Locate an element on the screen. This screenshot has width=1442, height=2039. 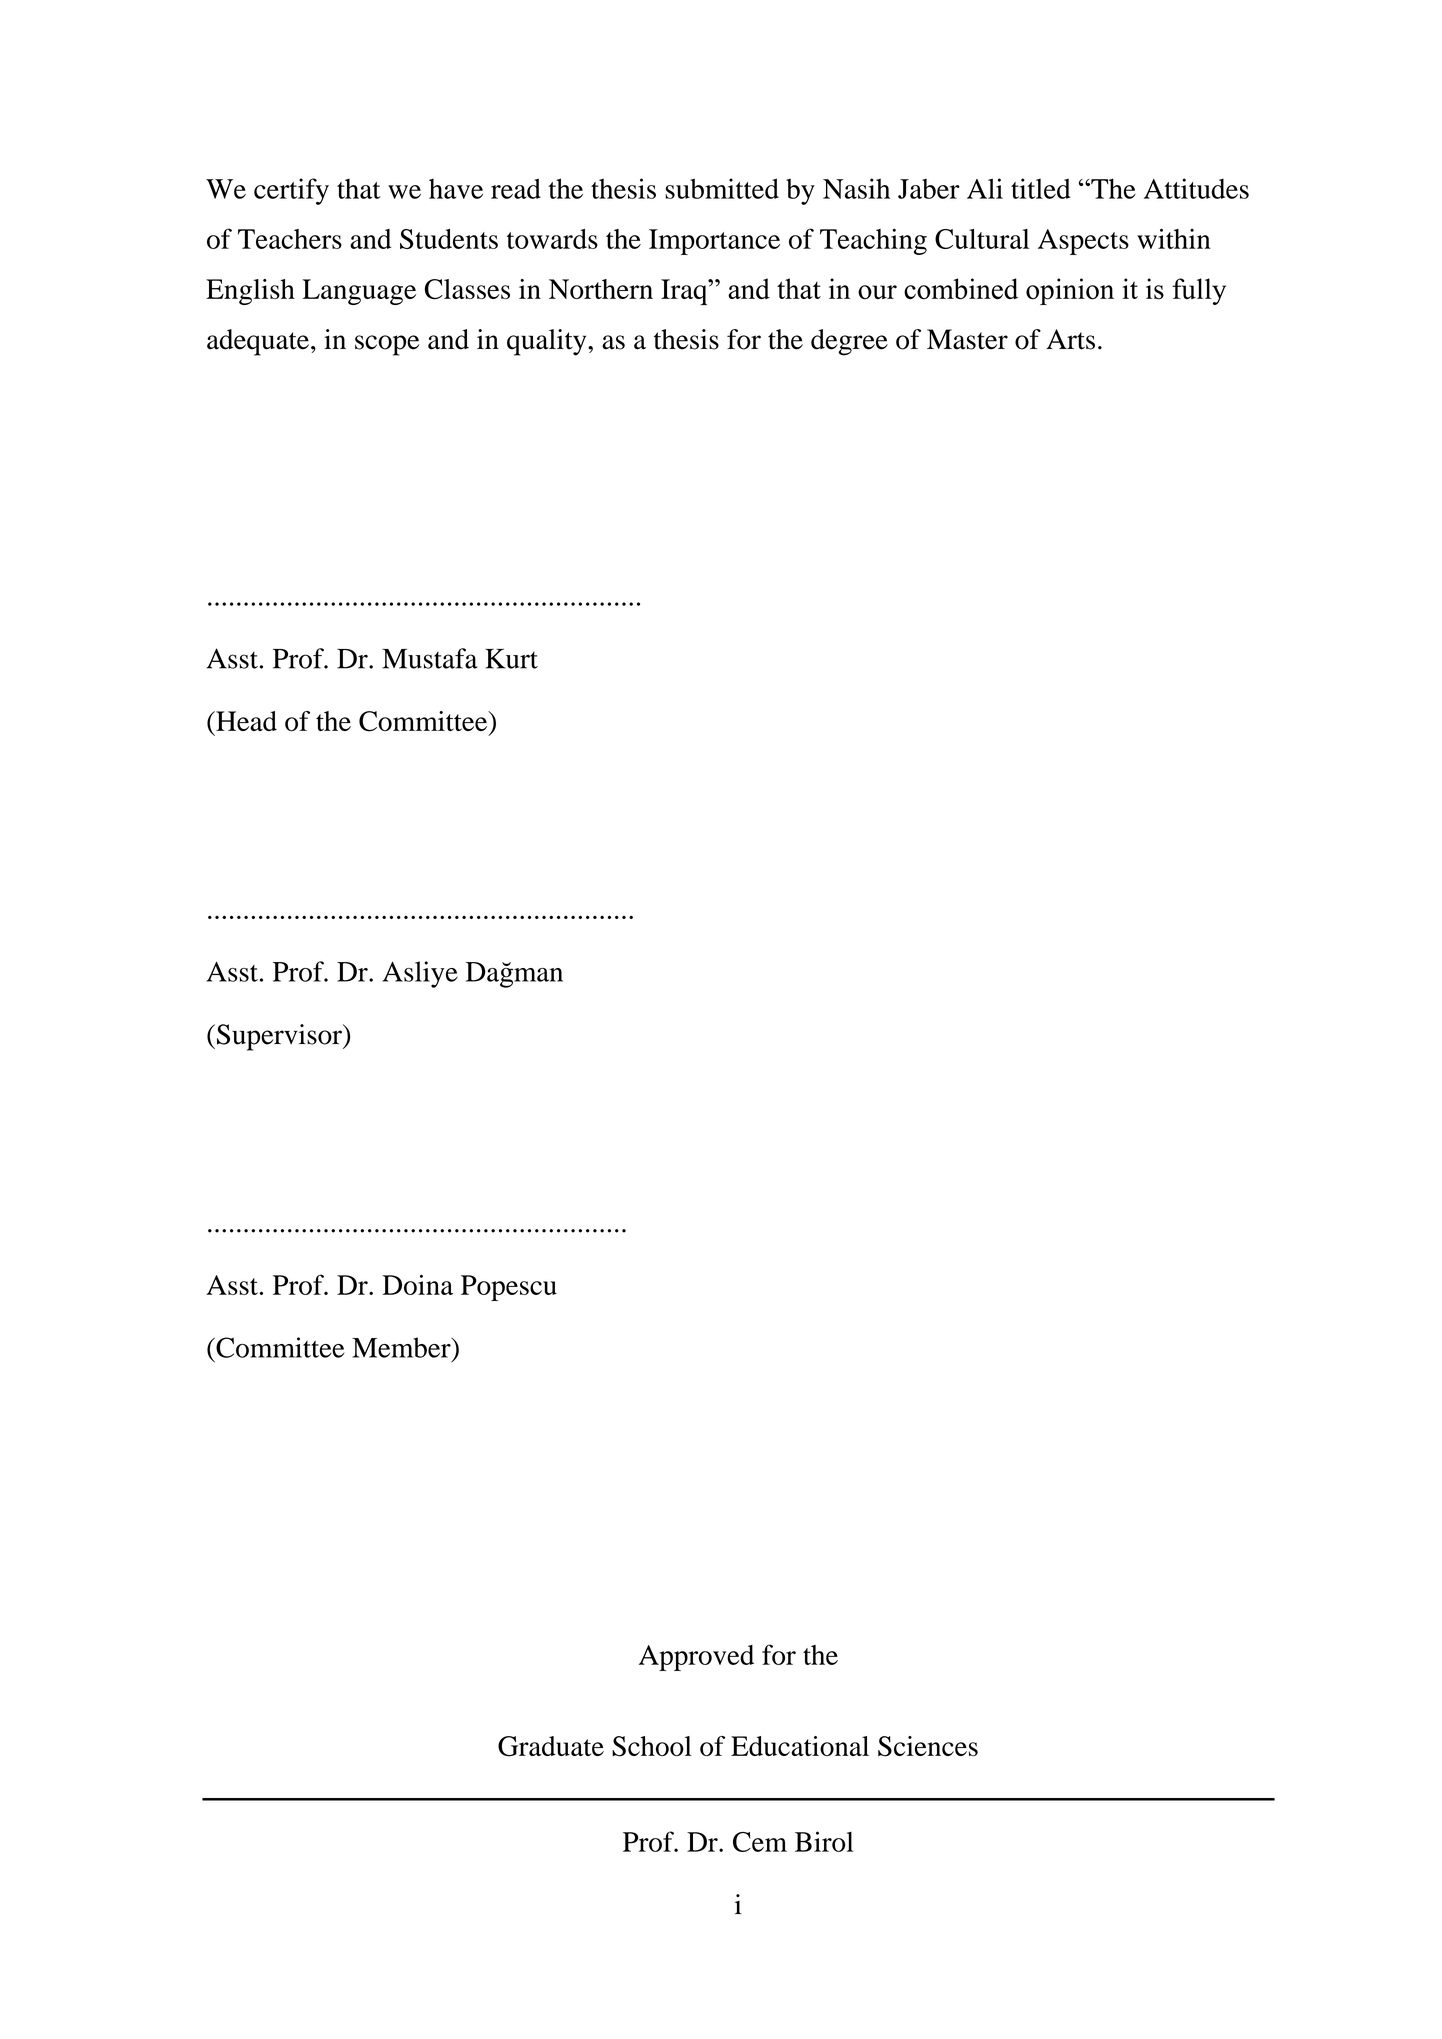
Head is located at coordinates (245, 721).
